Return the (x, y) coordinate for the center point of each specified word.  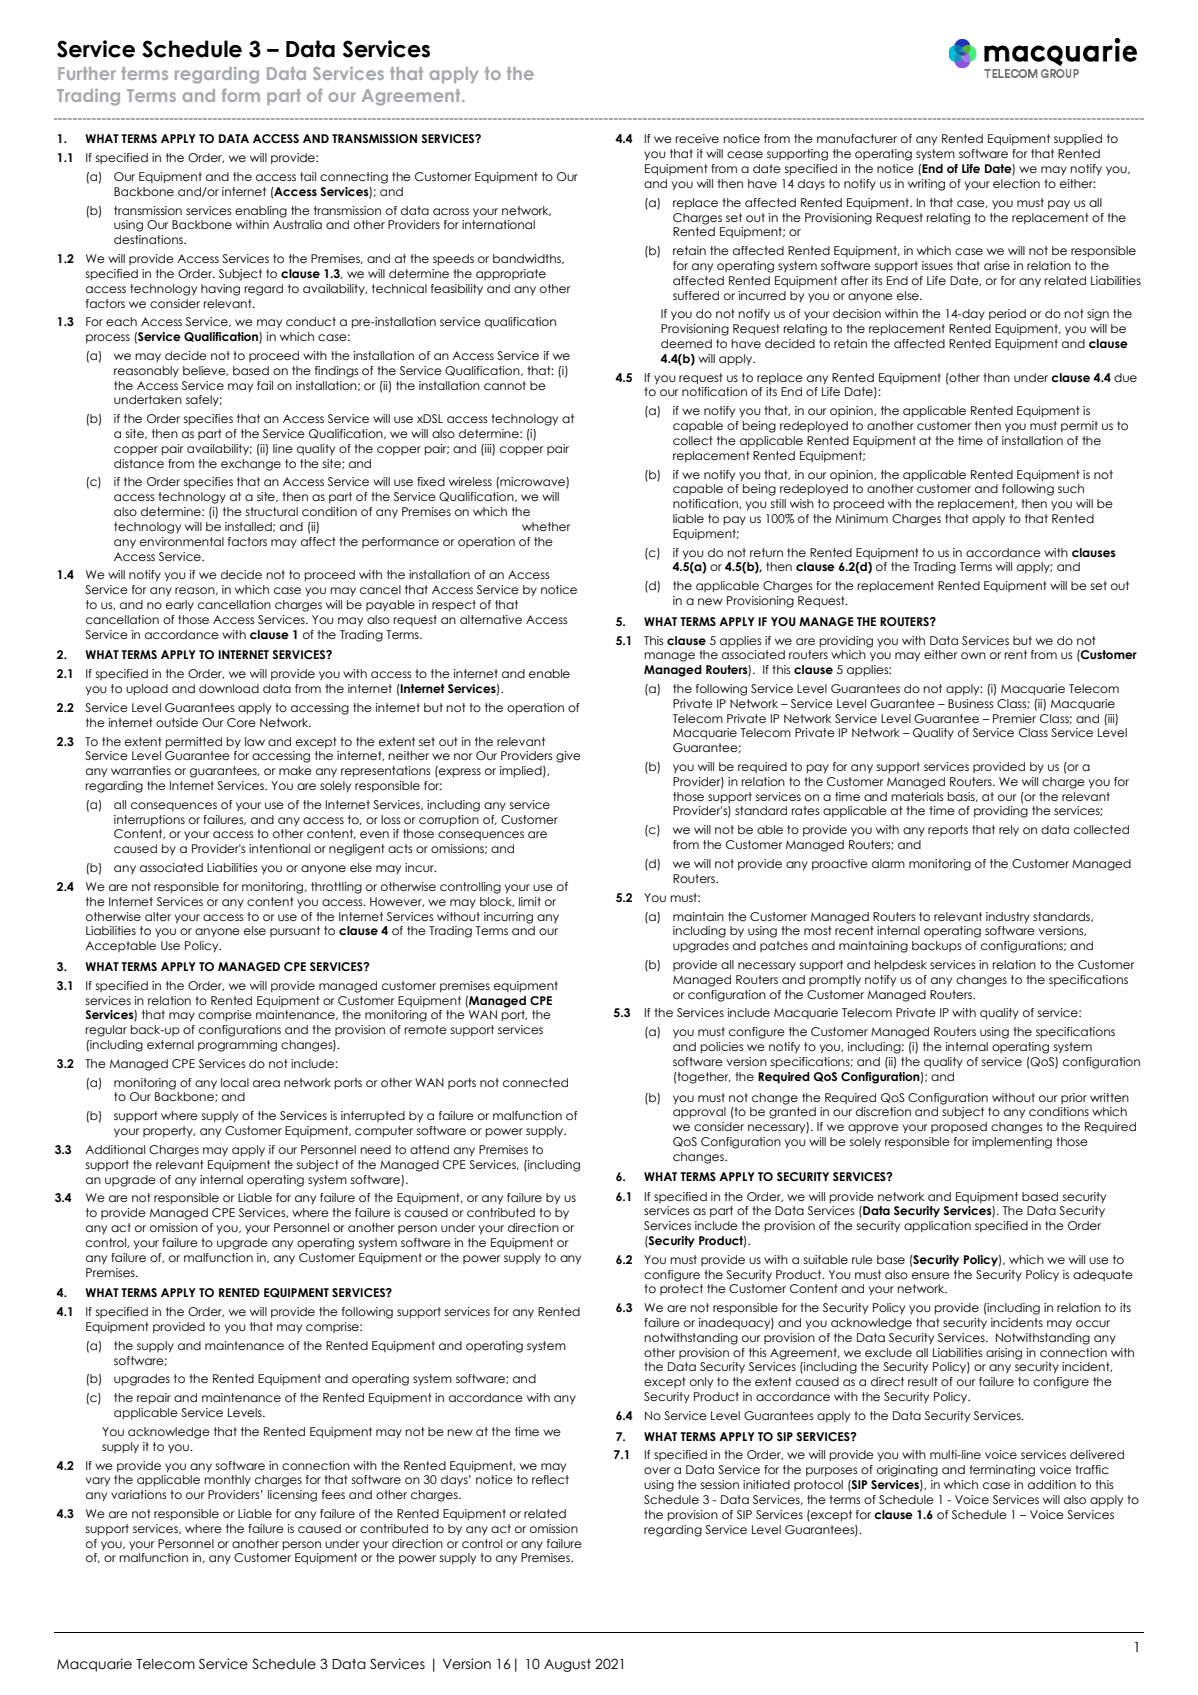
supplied (1078, 139)
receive (697, 138)
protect (681, 1289)
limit (530, 901)
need (375, 1149)
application (937, 1226)
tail (308, 176)
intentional (279, 848)
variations (139, 1494)
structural (271, 511)
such (1071, 488)
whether (546, 526)
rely (1009, 830)
